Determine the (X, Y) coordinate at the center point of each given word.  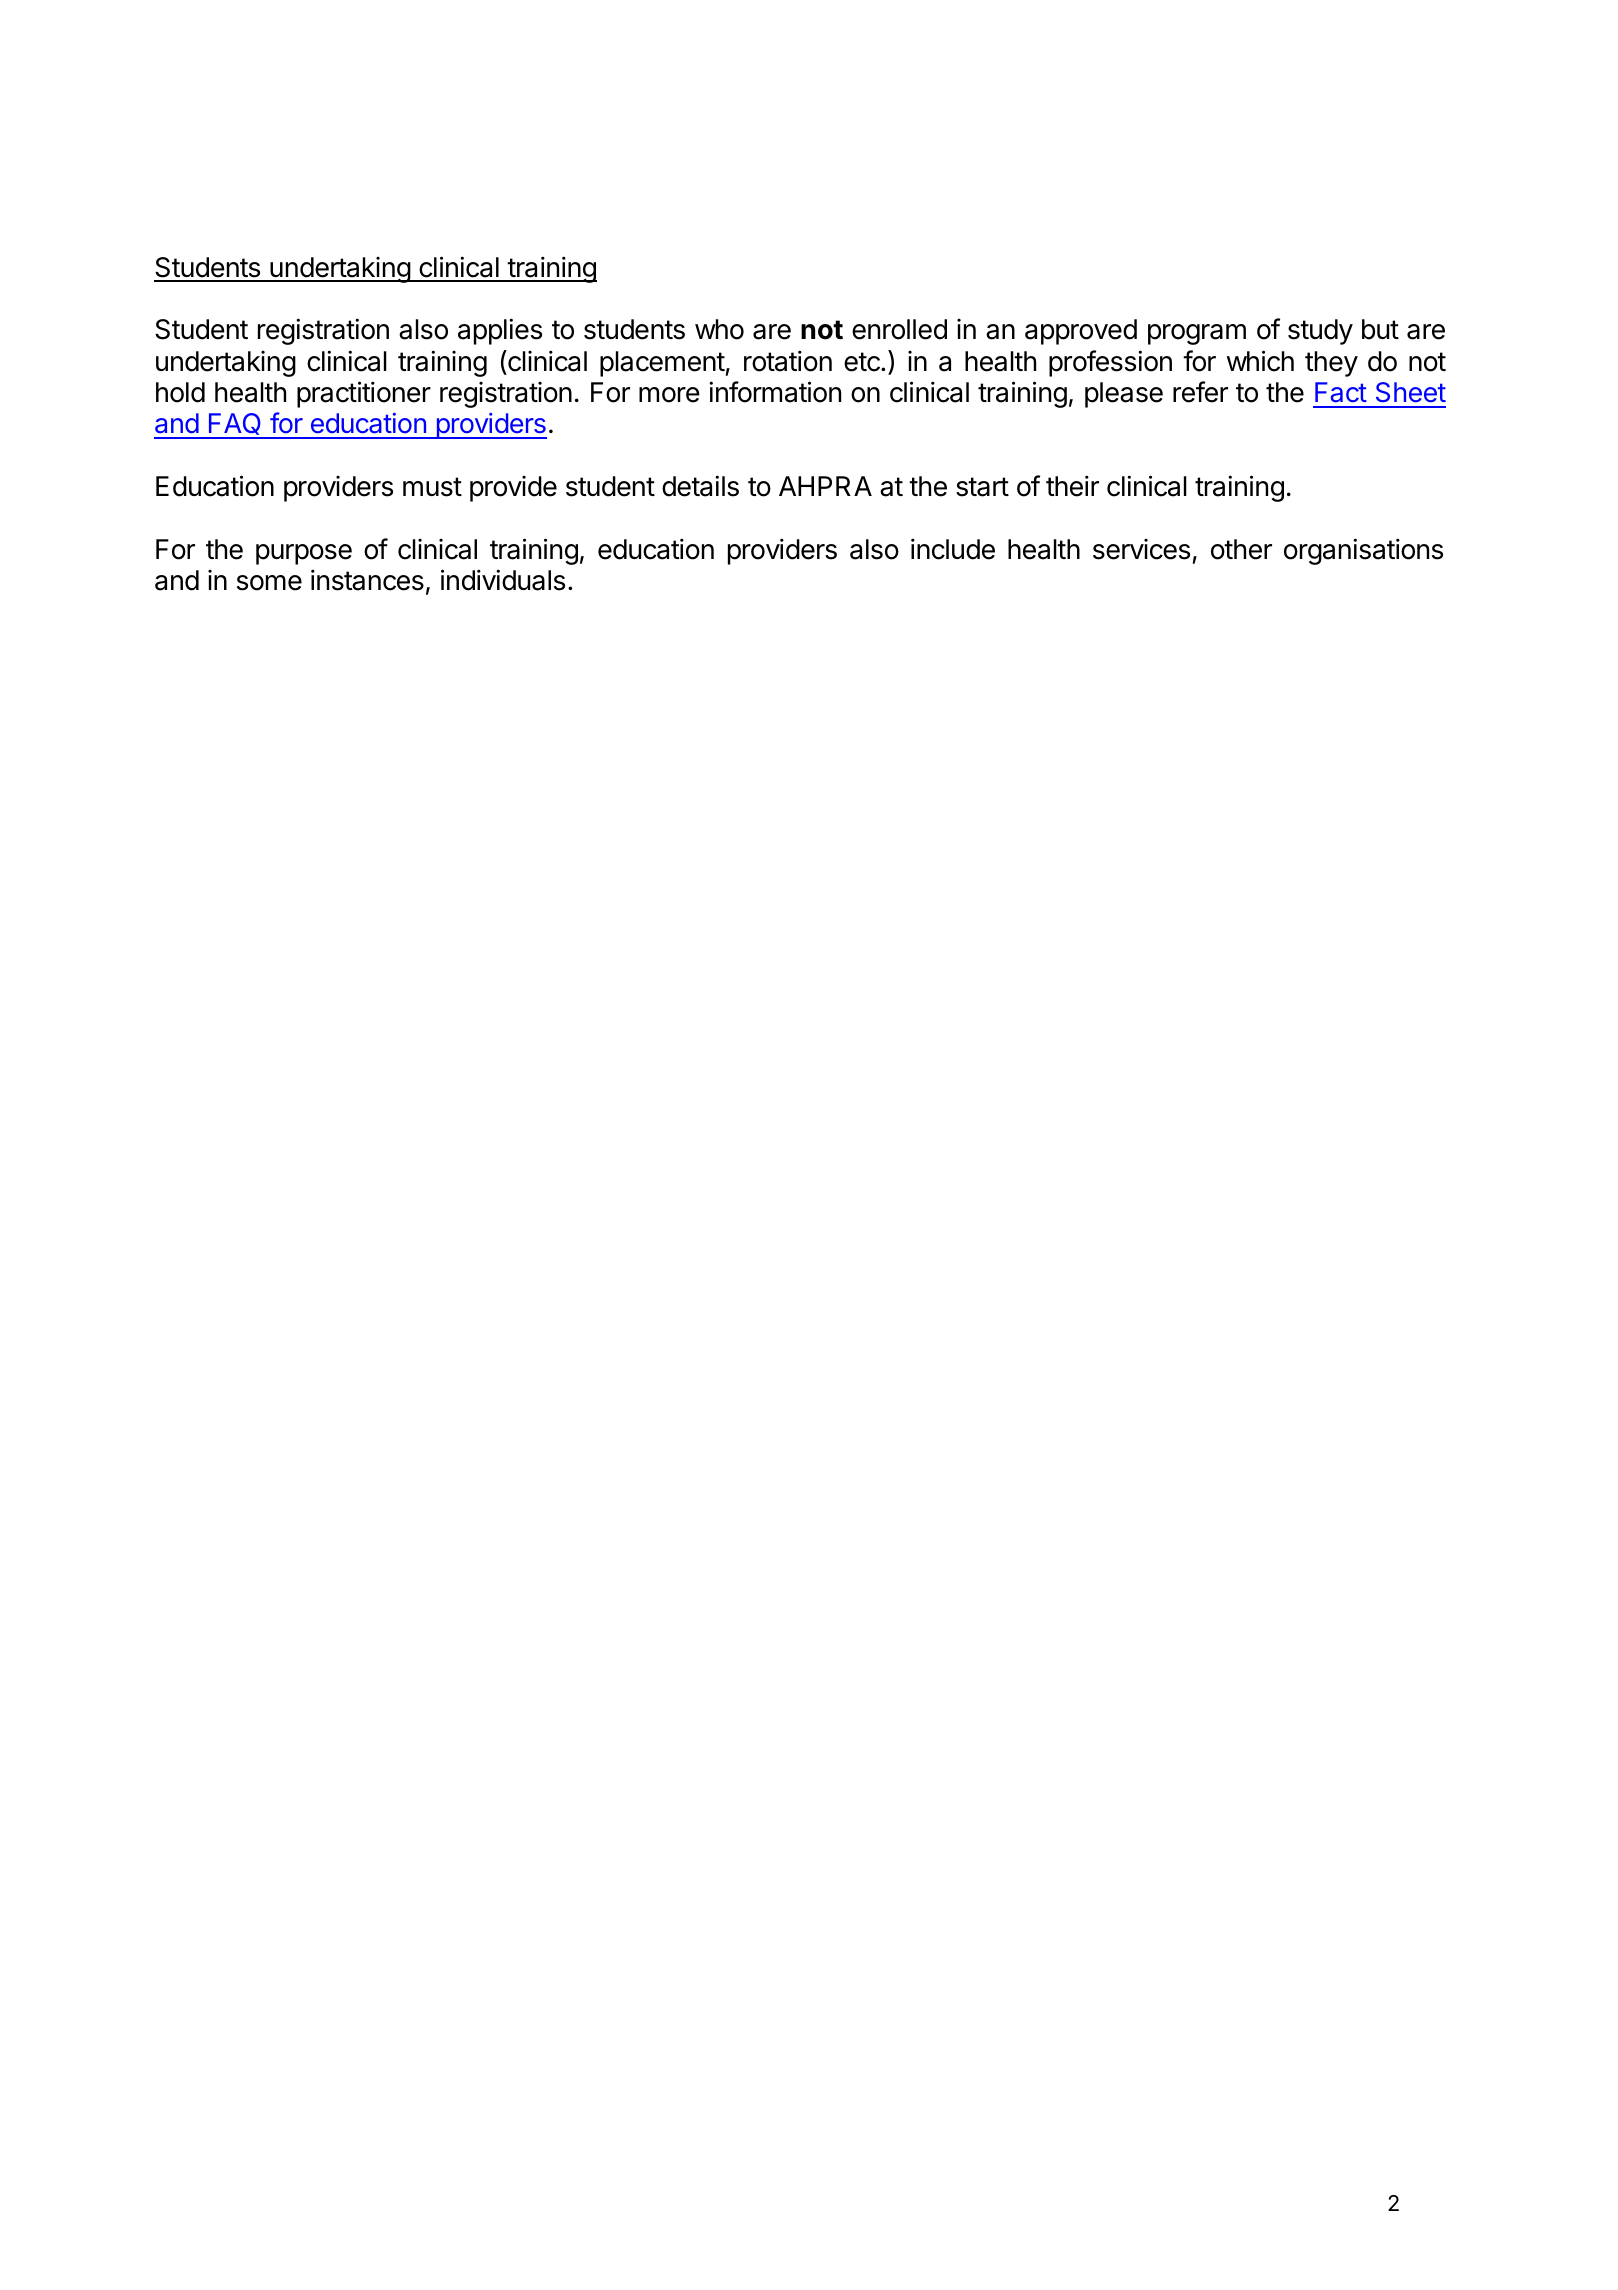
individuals (503, 580)
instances (367, 580)
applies (500, 331)
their (1072, 486)
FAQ (235, 425)
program (1197, 334)
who (719, 329)
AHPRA (825, 486)
